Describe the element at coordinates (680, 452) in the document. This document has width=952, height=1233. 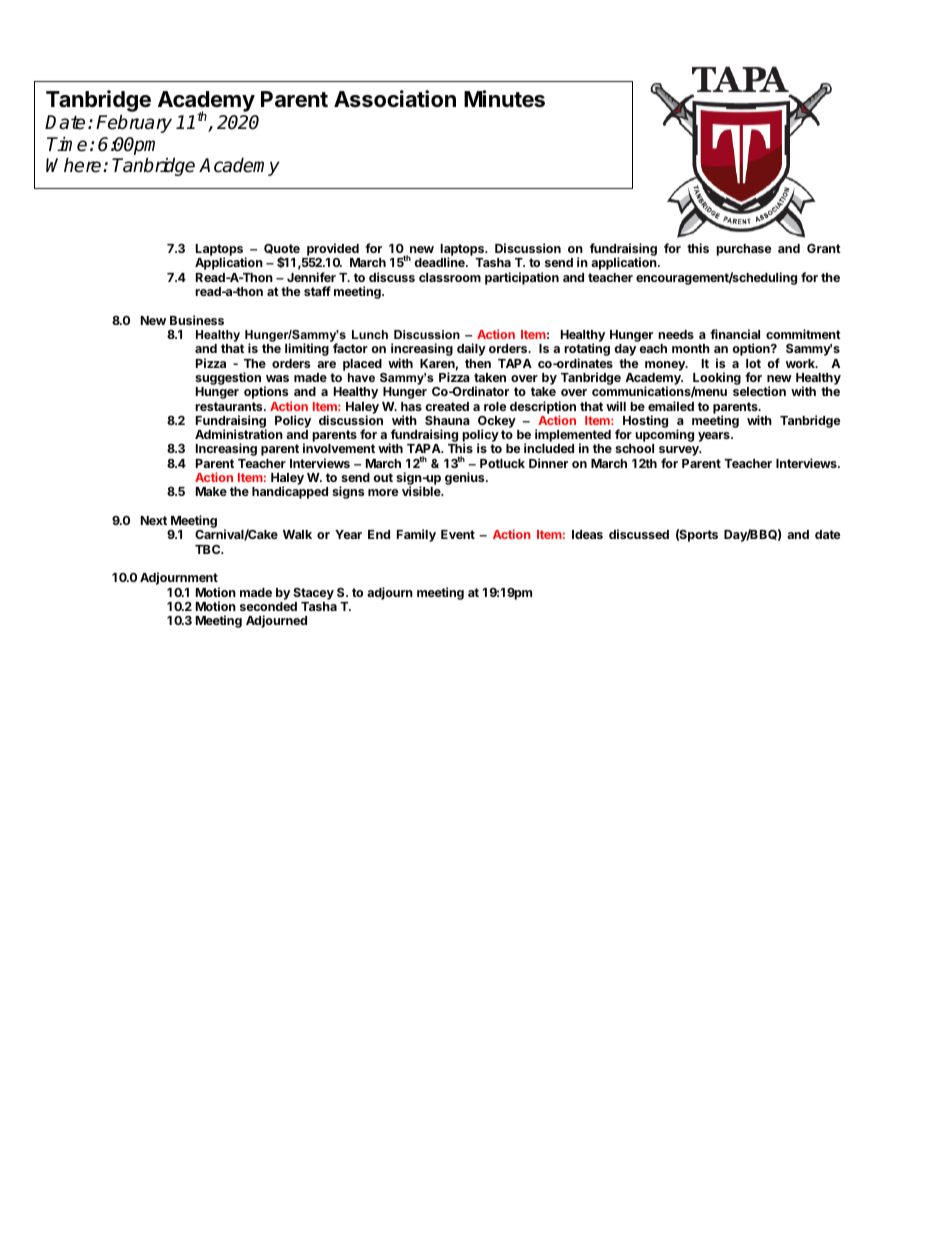
I see `survey` at that location.
